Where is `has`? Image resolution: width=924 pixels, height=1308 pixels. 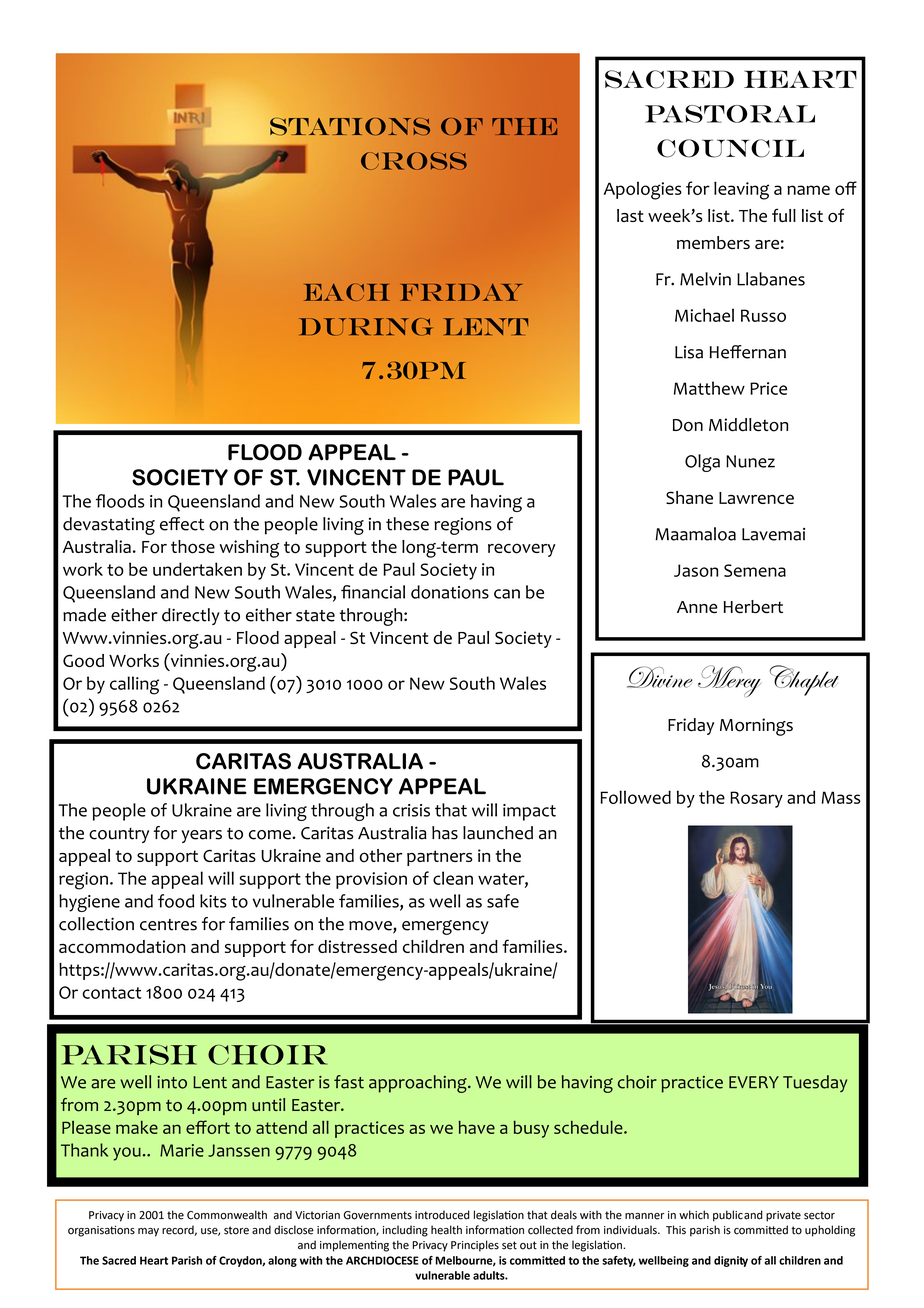
has is located at coordinates (445, 833).
